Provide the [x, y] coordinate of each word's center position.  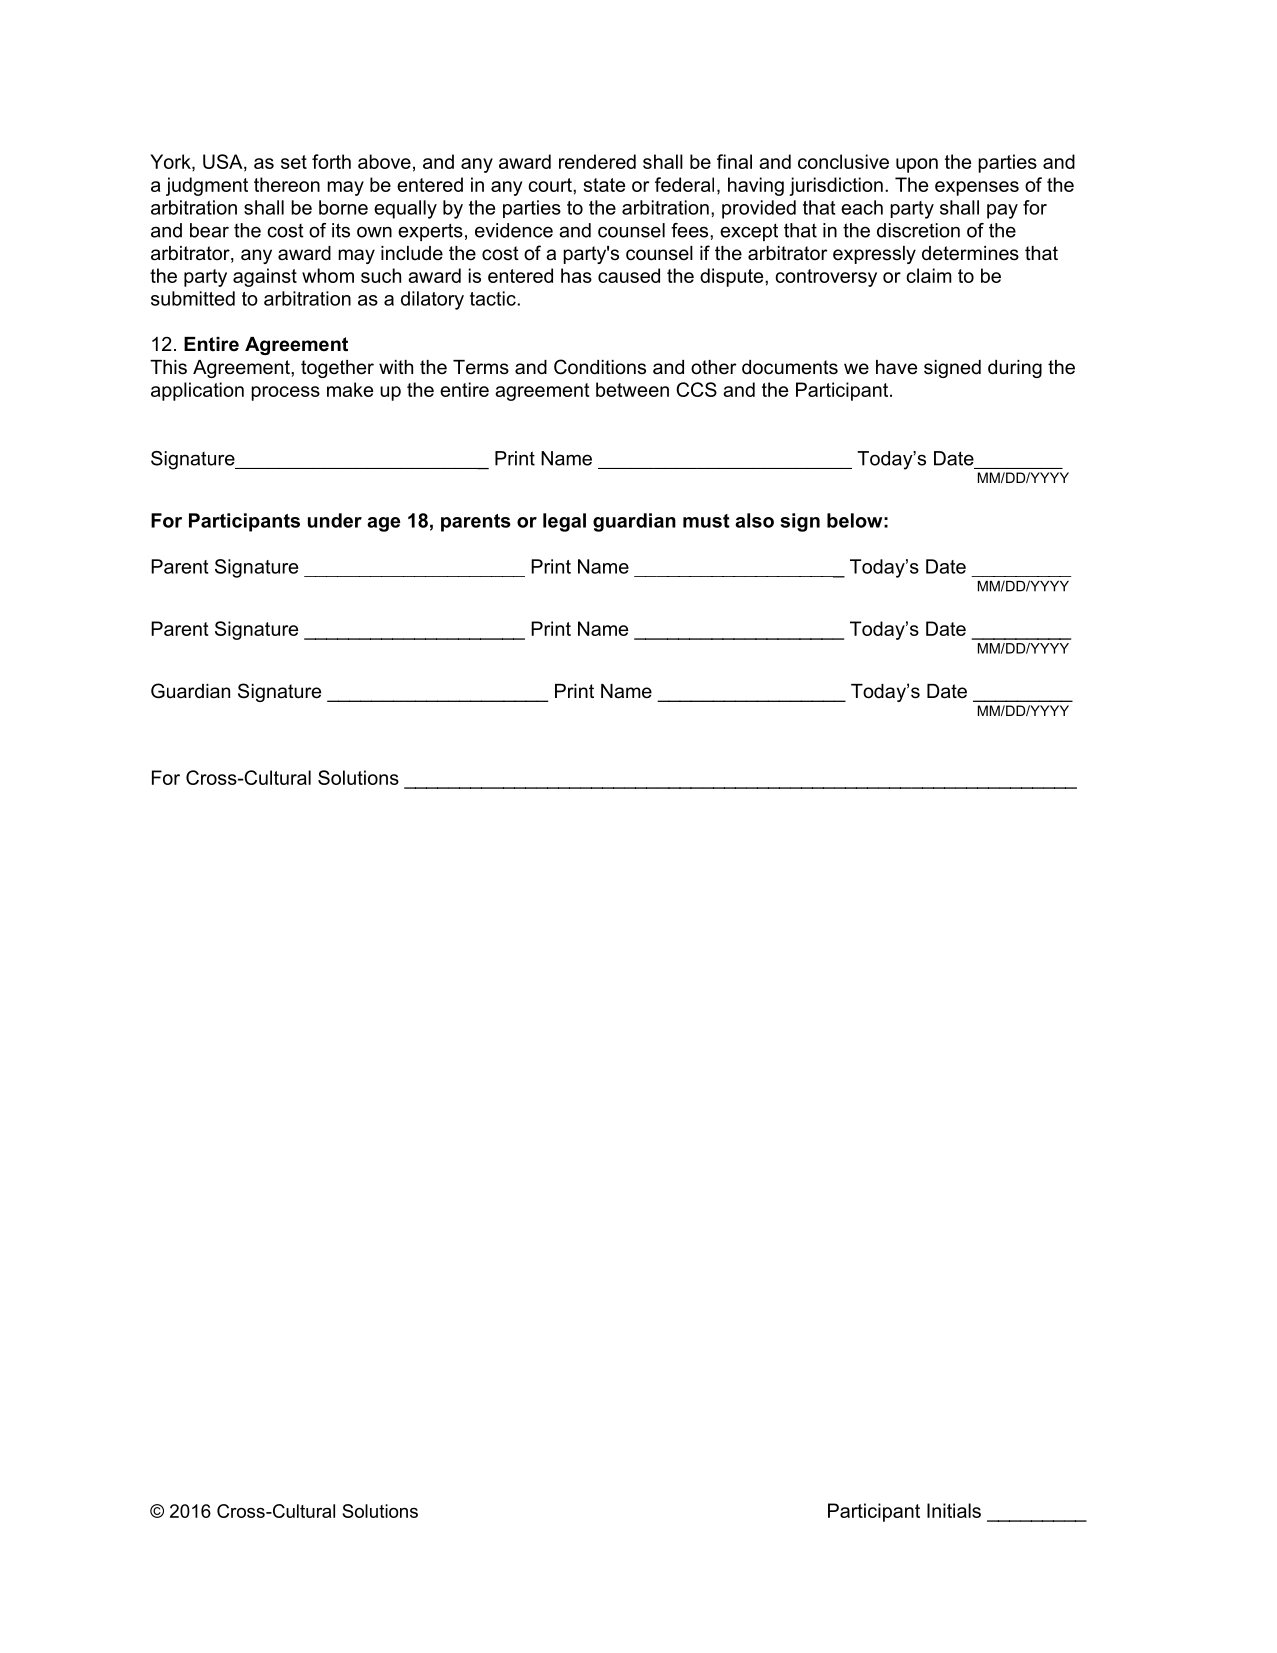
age [383, 524]
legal [564, 522]
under [335, 520]
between [632, 389]
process [285, 393]
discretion [918, 230]
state [604, 185]
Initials [954, 1510]
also [754, 520]
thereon [287, 184]
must [706, 521]
